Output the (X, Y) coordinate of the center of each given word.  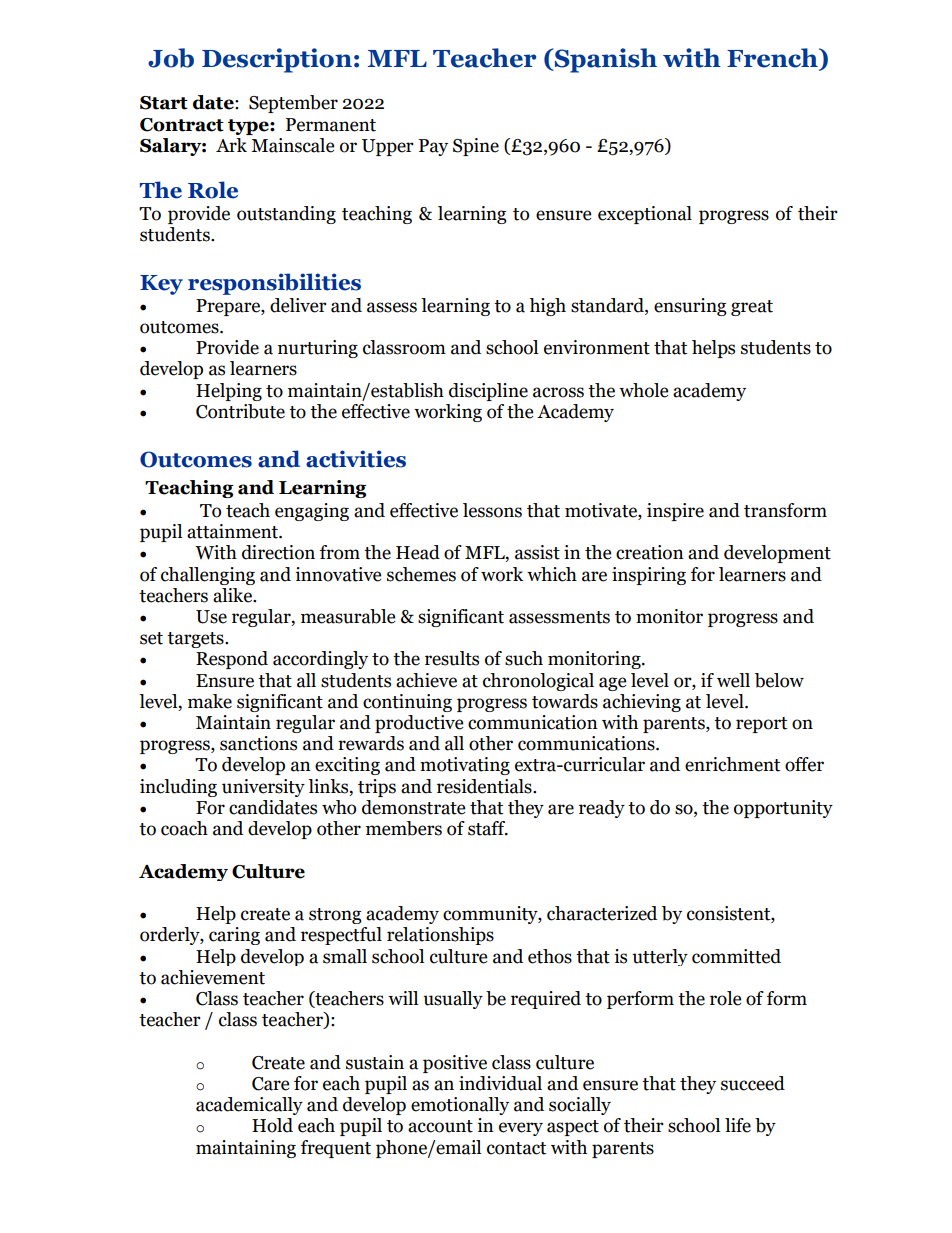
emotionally (460, 1106)
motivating (465, 766)
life (738, 1125)
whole (643, 390)
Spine (476, 147)
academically (249, 1106)
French (773, 59)
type (249, 127)
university (263, 788)
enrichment (732, 764)
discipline (488, 392)
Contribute (240, 411)
